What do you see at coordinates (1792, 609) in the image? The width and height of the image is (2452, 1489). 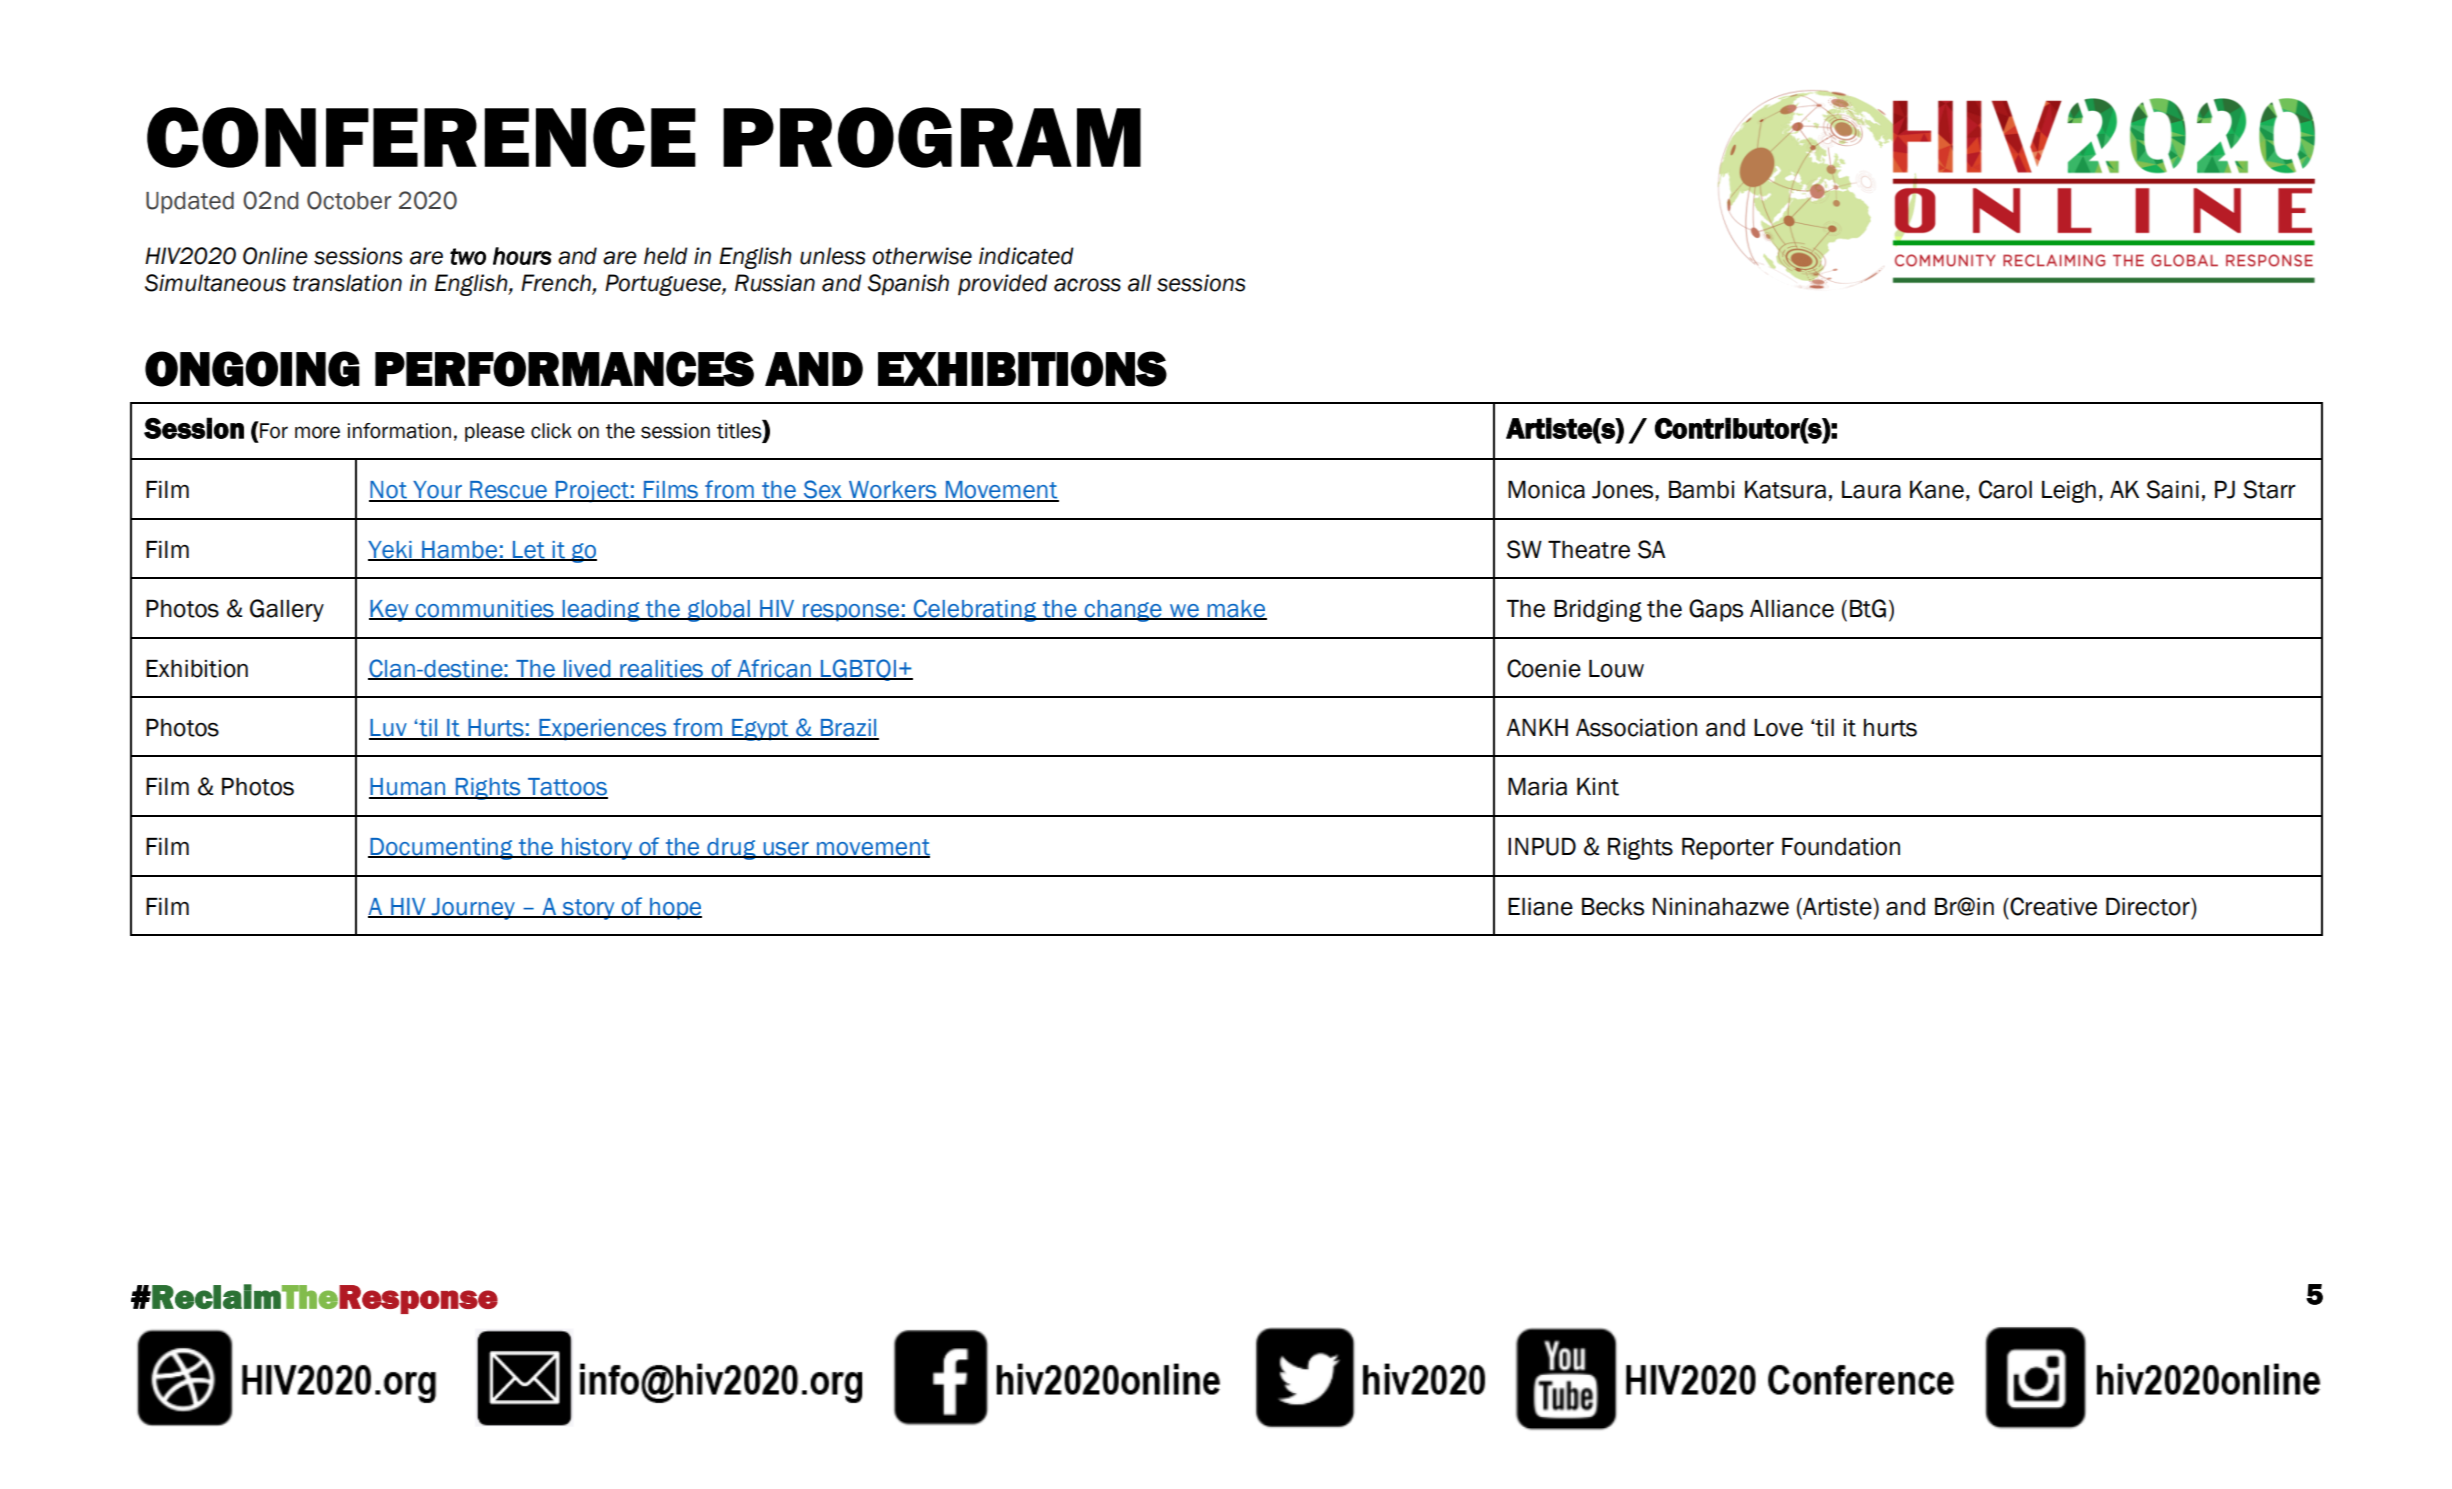 I see `Alliance` at bounding box center [1792, 609].
